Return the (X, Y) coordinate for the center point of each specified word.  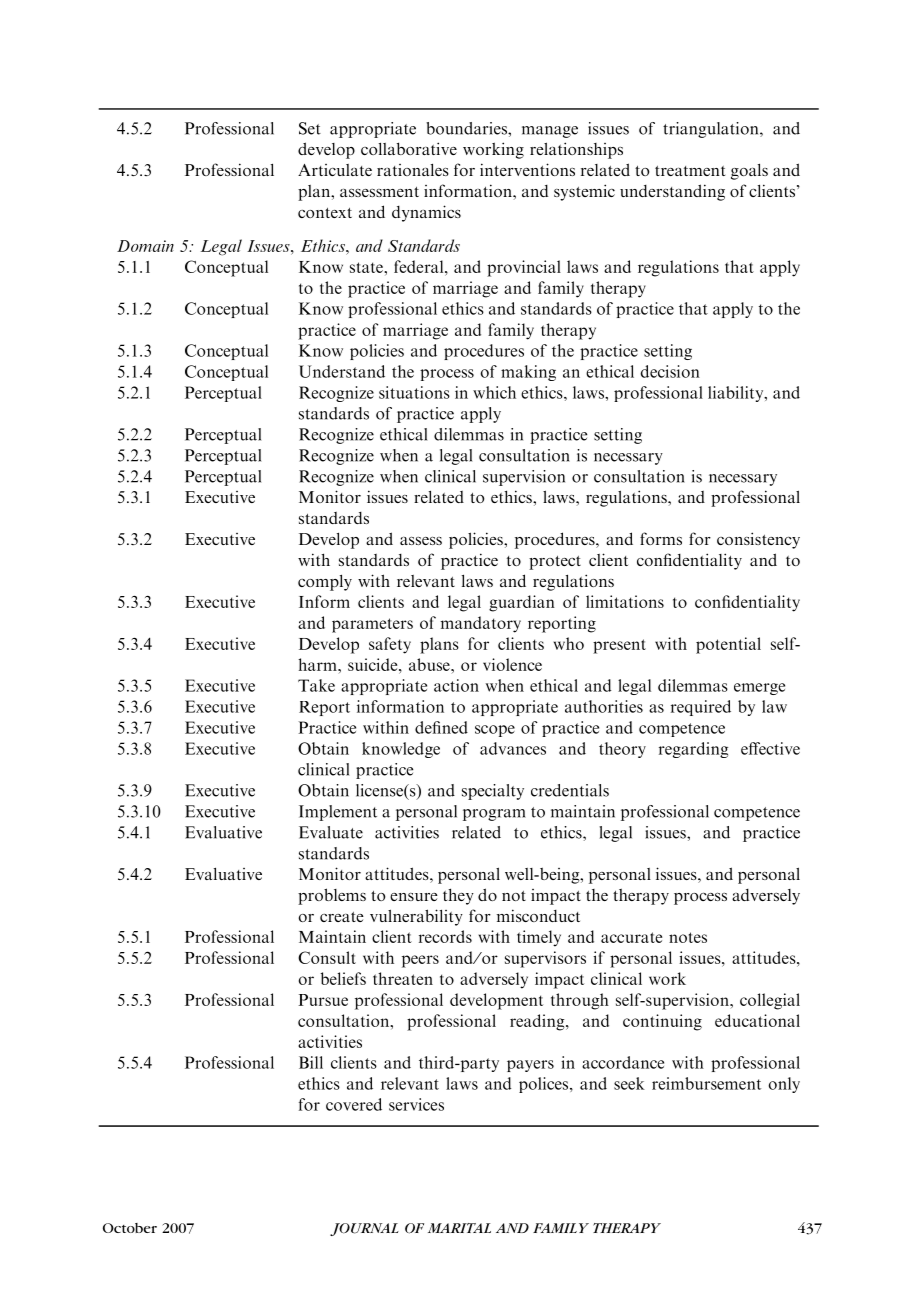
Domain (145, 246)
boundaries (467, 128)
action (456, 685)
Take (316, 685)
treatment (690, 171)
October (130, 1228)
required (701, 708)
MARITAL (459, 1228)
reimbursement (706, 1083)
